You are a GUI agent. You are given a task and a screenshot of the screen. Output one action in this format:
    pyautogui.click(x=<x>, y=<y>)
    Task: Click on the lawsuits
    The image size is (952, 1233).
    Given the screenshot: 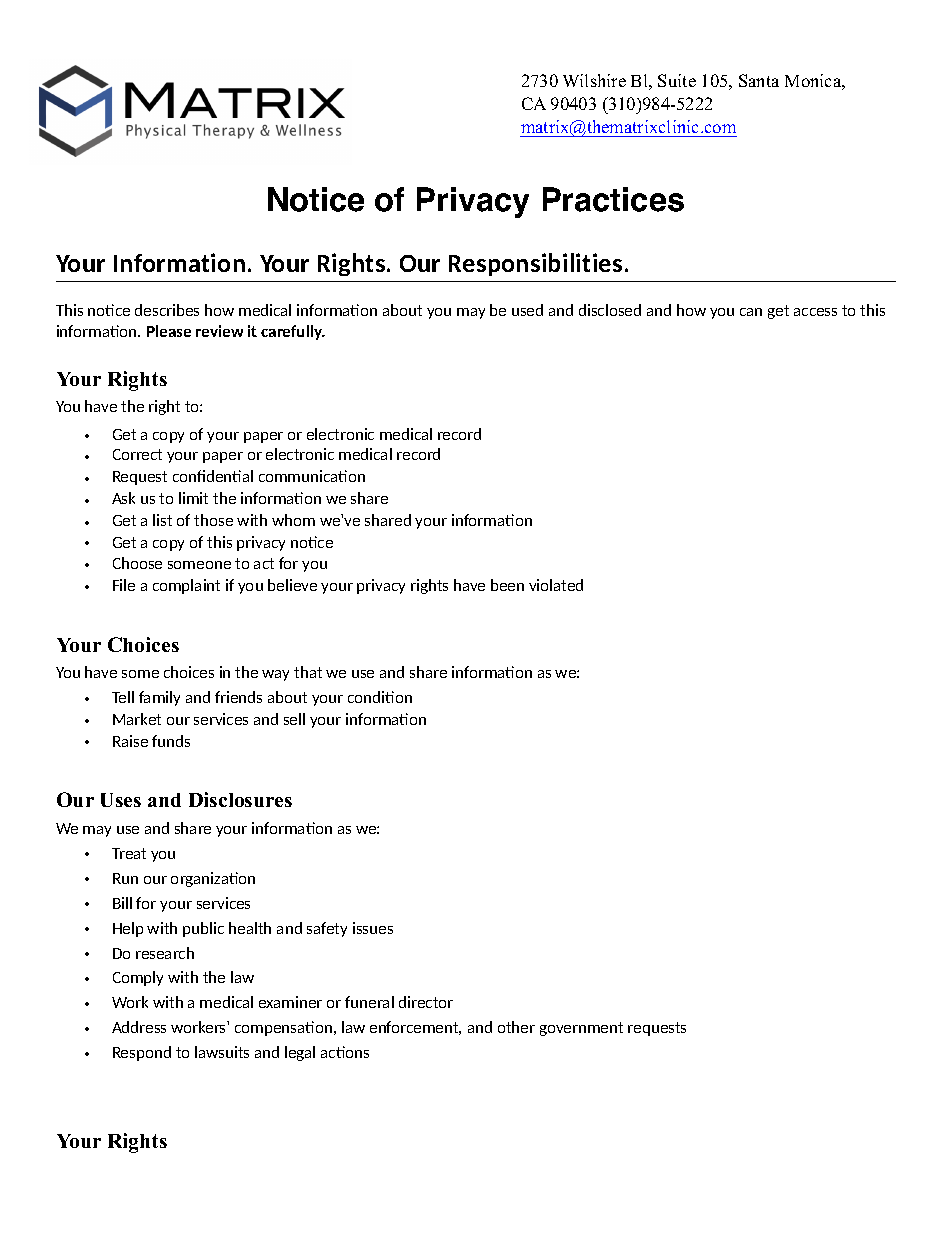 What is the action you would take?
    pyautogui.click(x=222, y=1052)
